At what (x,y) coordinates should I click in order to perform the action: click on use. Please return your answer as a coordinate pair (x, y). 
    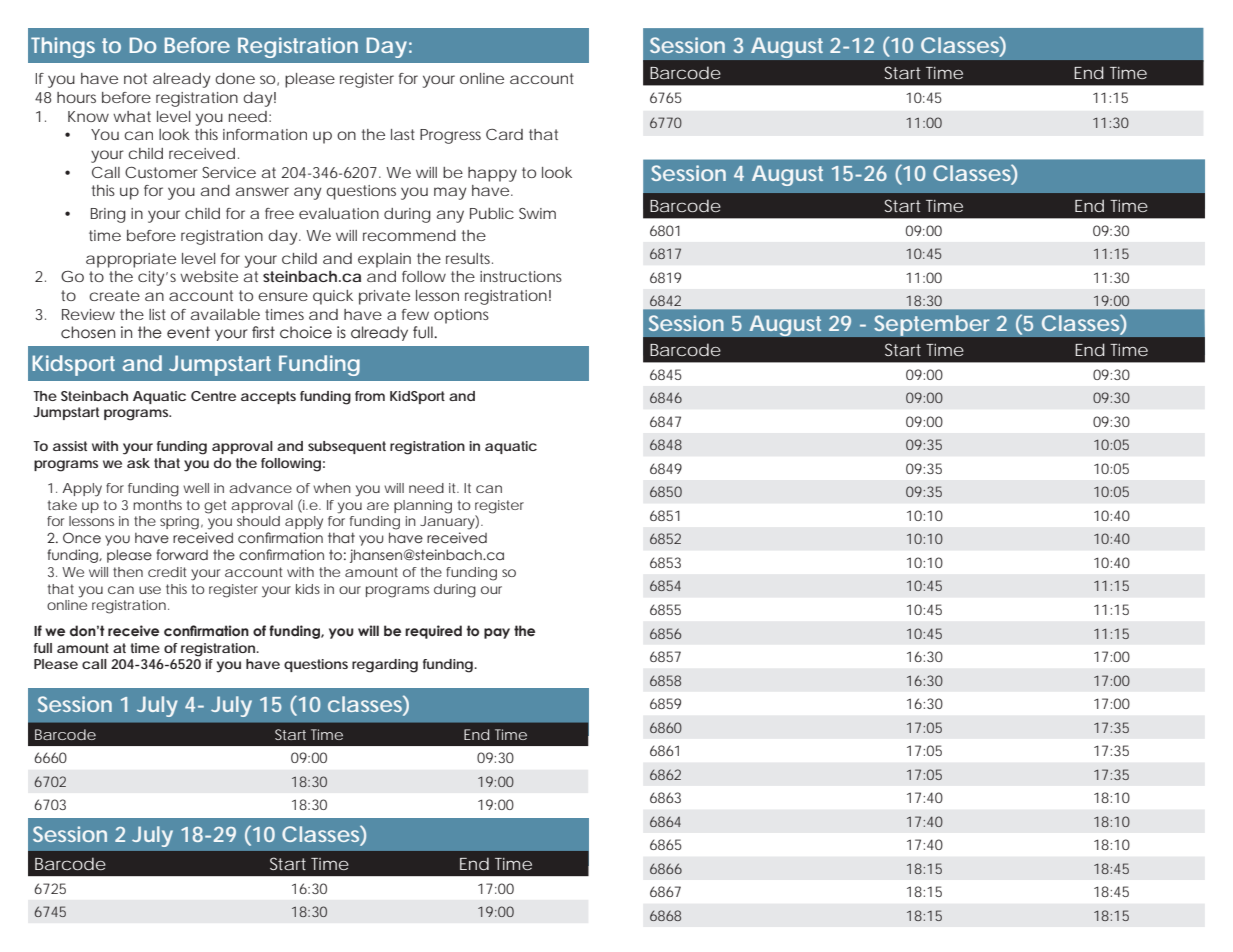
    Looking at the image, I should click on (150, 590).
